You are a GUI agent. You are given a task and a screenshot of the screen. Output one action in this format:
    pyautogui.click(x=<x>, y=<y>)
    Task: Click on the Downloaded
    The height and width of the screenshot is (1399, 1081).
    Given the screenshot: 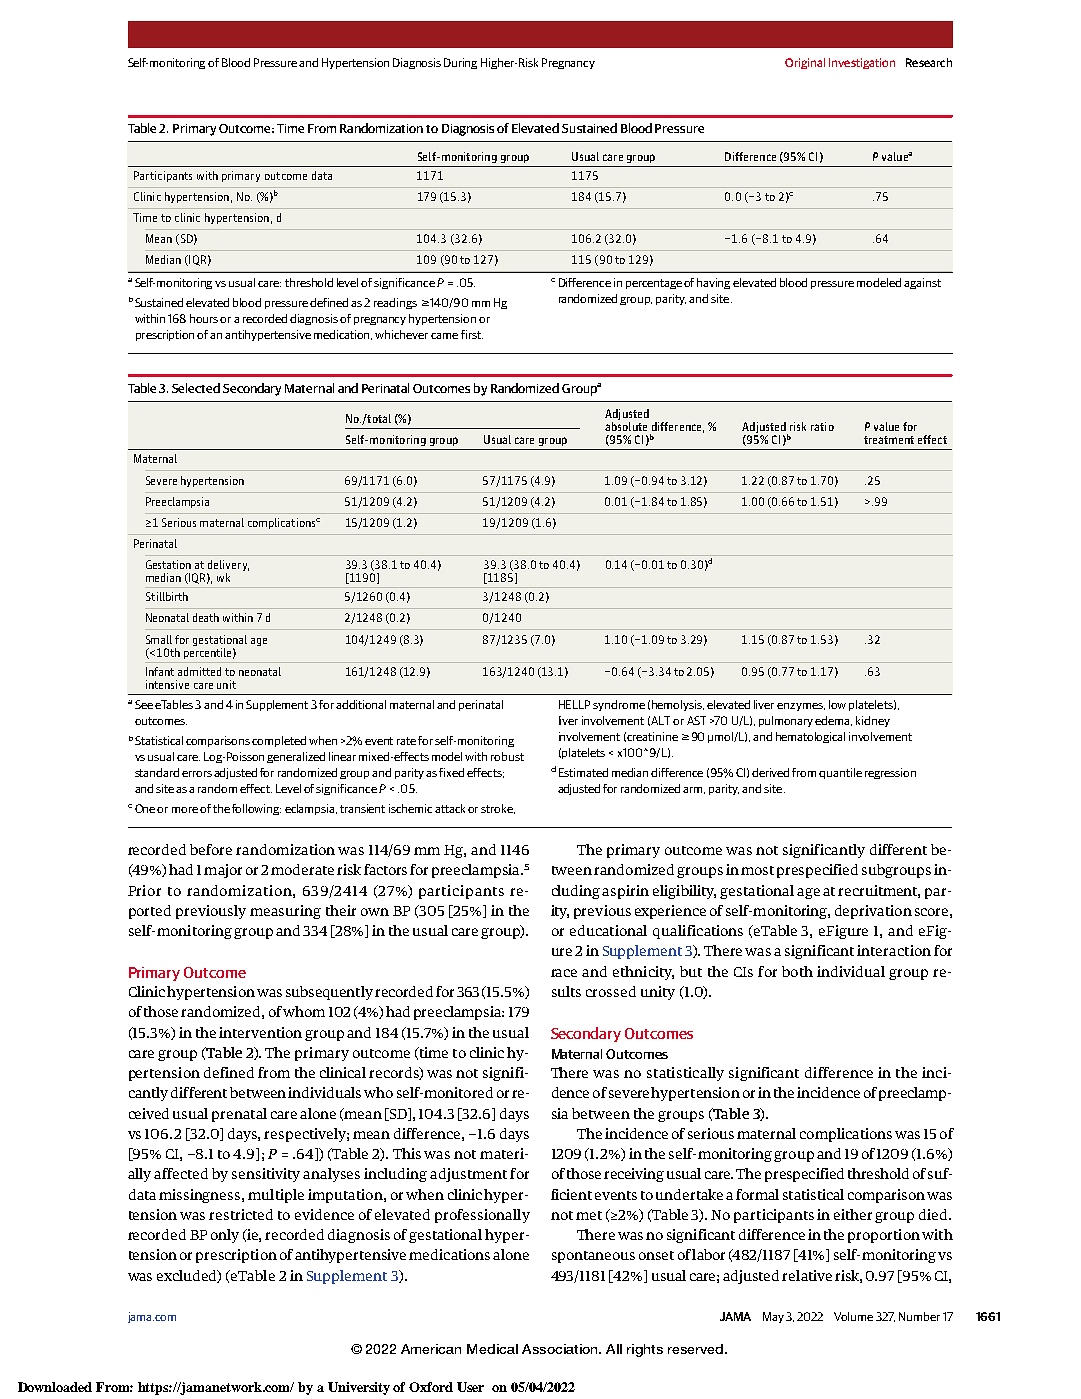 What is the action you would take?
    pyautogui.click(x=55, y=1387)
